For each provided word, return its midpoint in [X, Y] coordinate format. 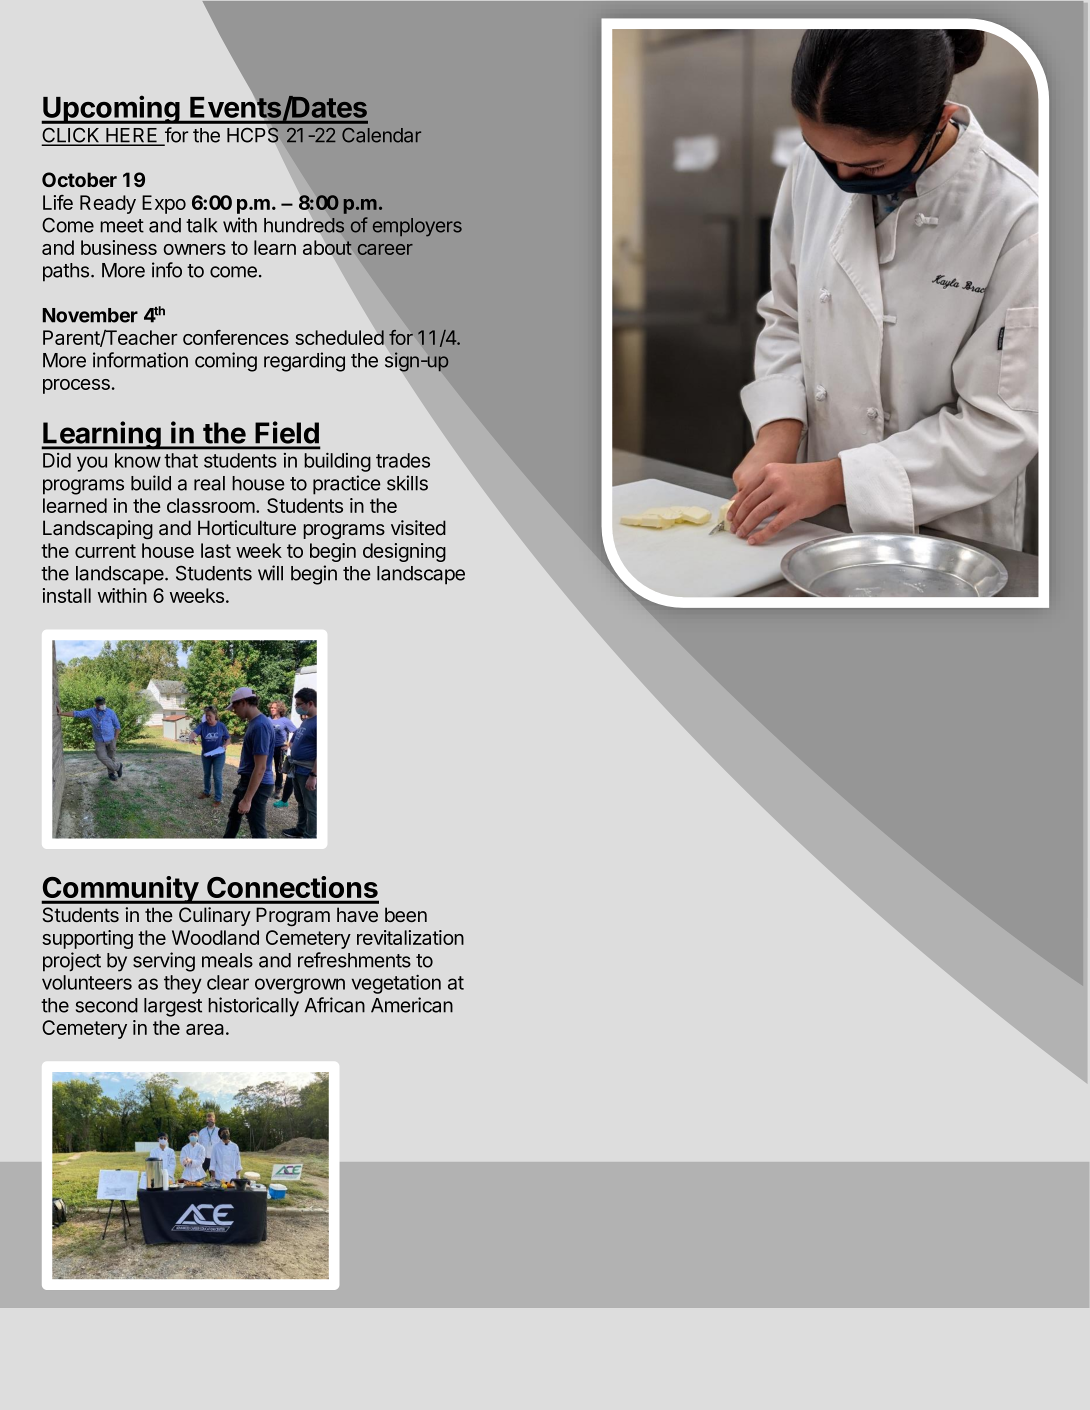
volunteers [87, 982]
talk [201, 225]
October [79, 179]
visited [418, 527]
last [216, 550]
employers [417, 227]
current [105, 551]
